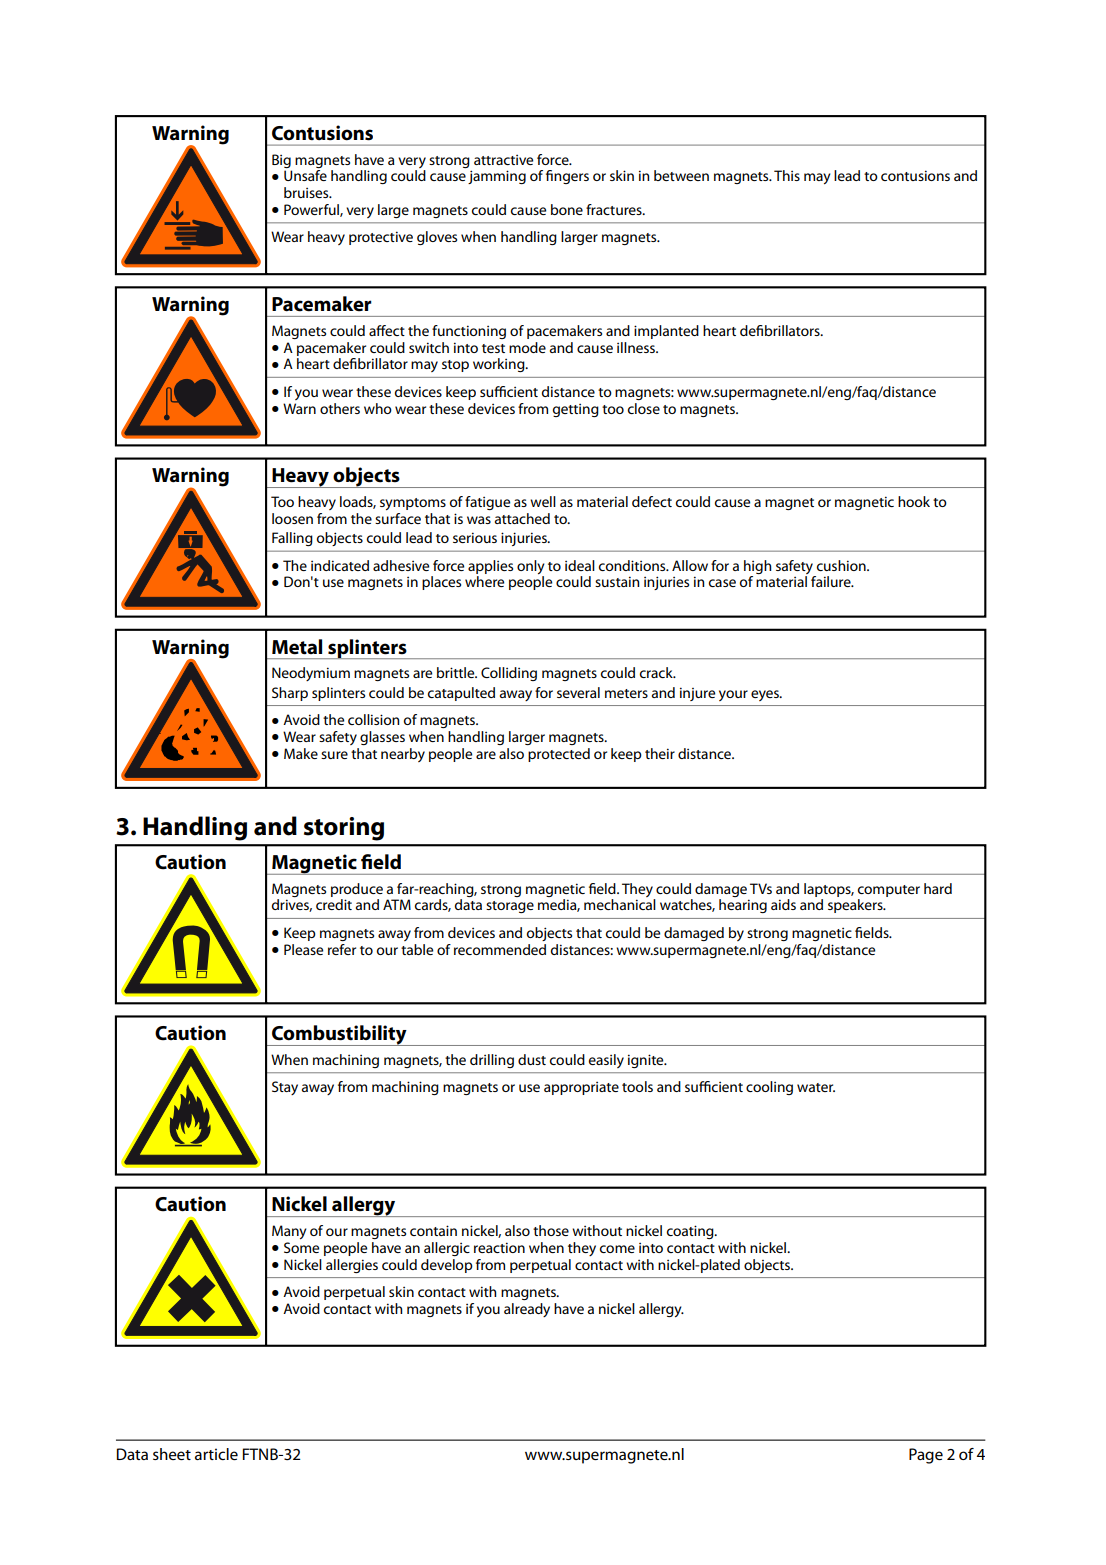 Image resolution: width=1106 pixels, height=1565 pixels. Describe the element at coordinates (307, 192) in the screenshot. I see `bruises` at that location.
